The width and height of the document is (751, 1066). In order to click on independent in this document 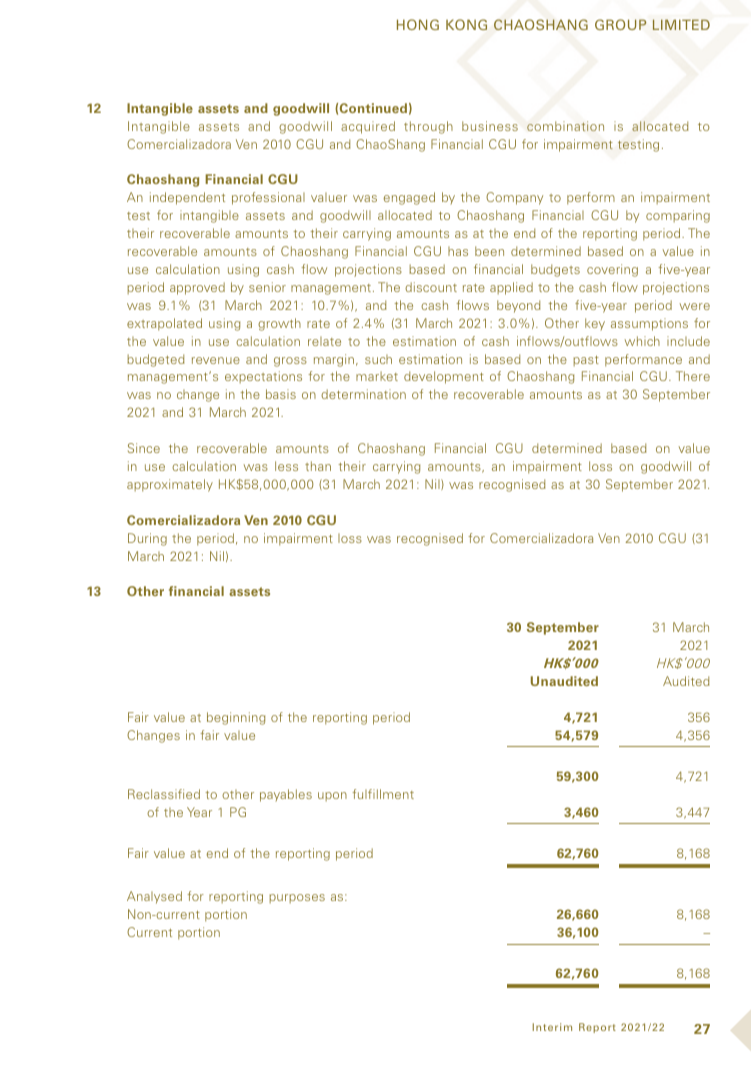, I will do `click(187, 198)`.
